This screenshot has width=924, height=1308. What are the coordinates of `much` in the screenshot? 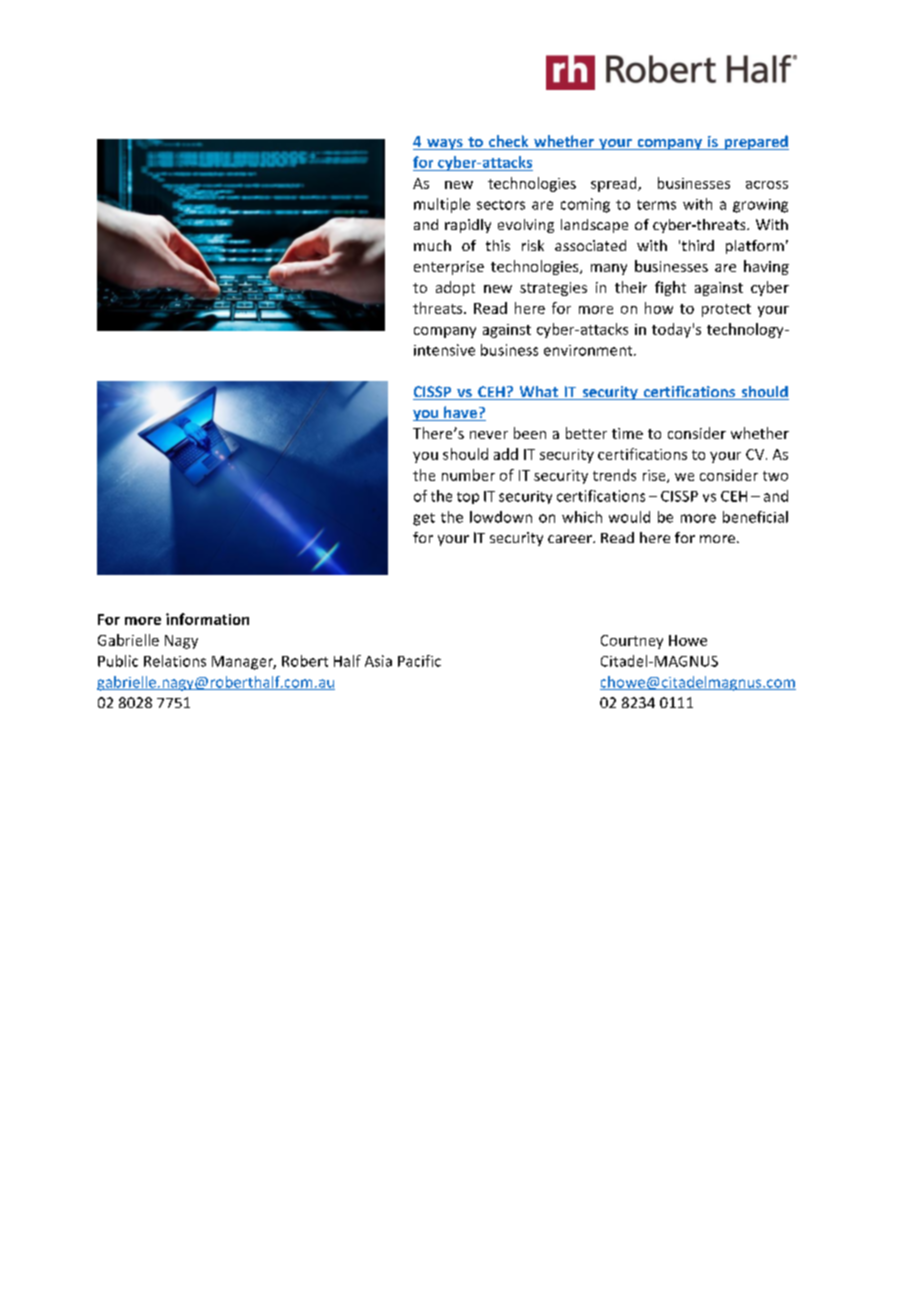 It's located at (432, 245).
